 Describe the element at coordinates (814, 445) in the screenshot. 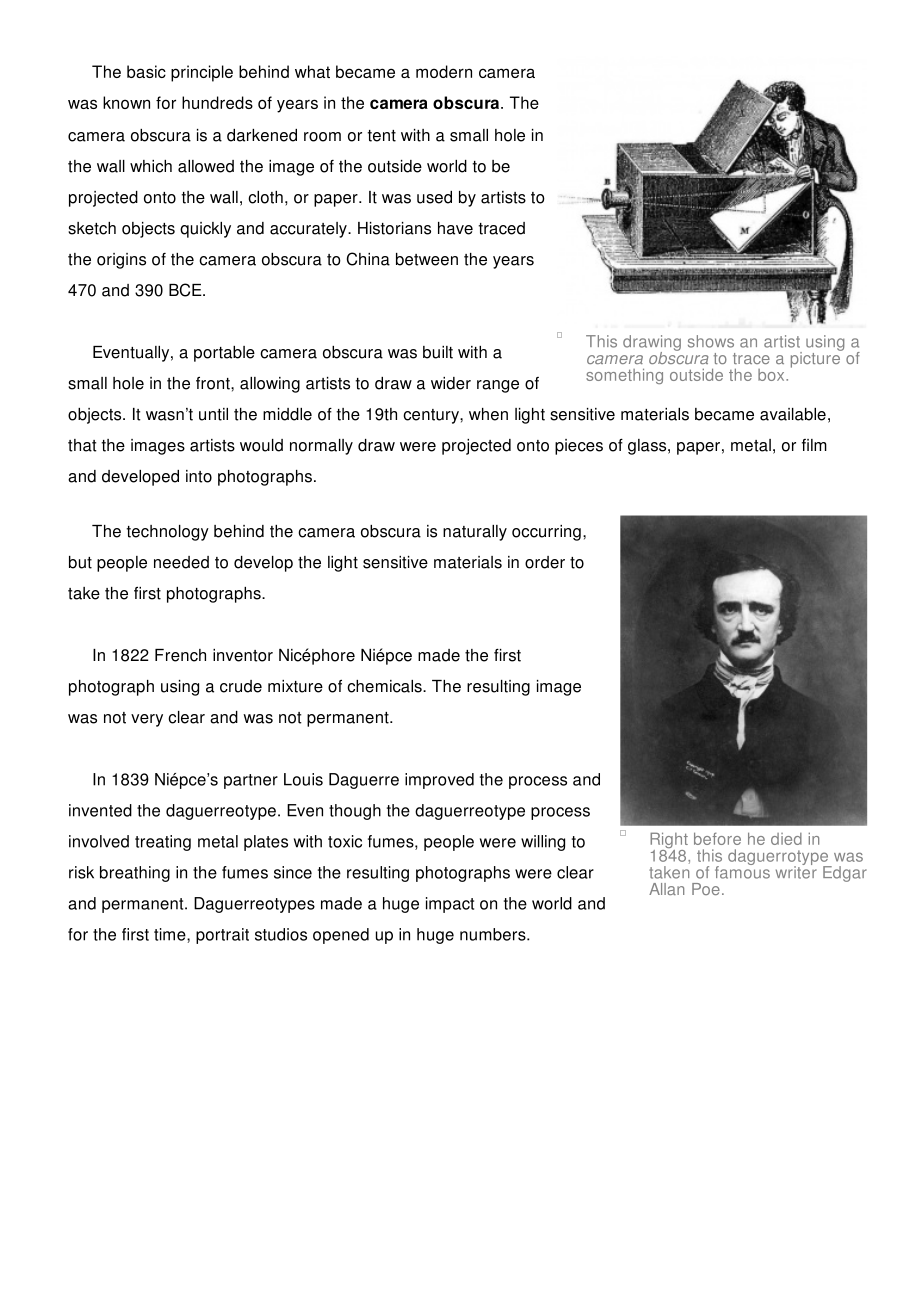

I see `film` at that location.
